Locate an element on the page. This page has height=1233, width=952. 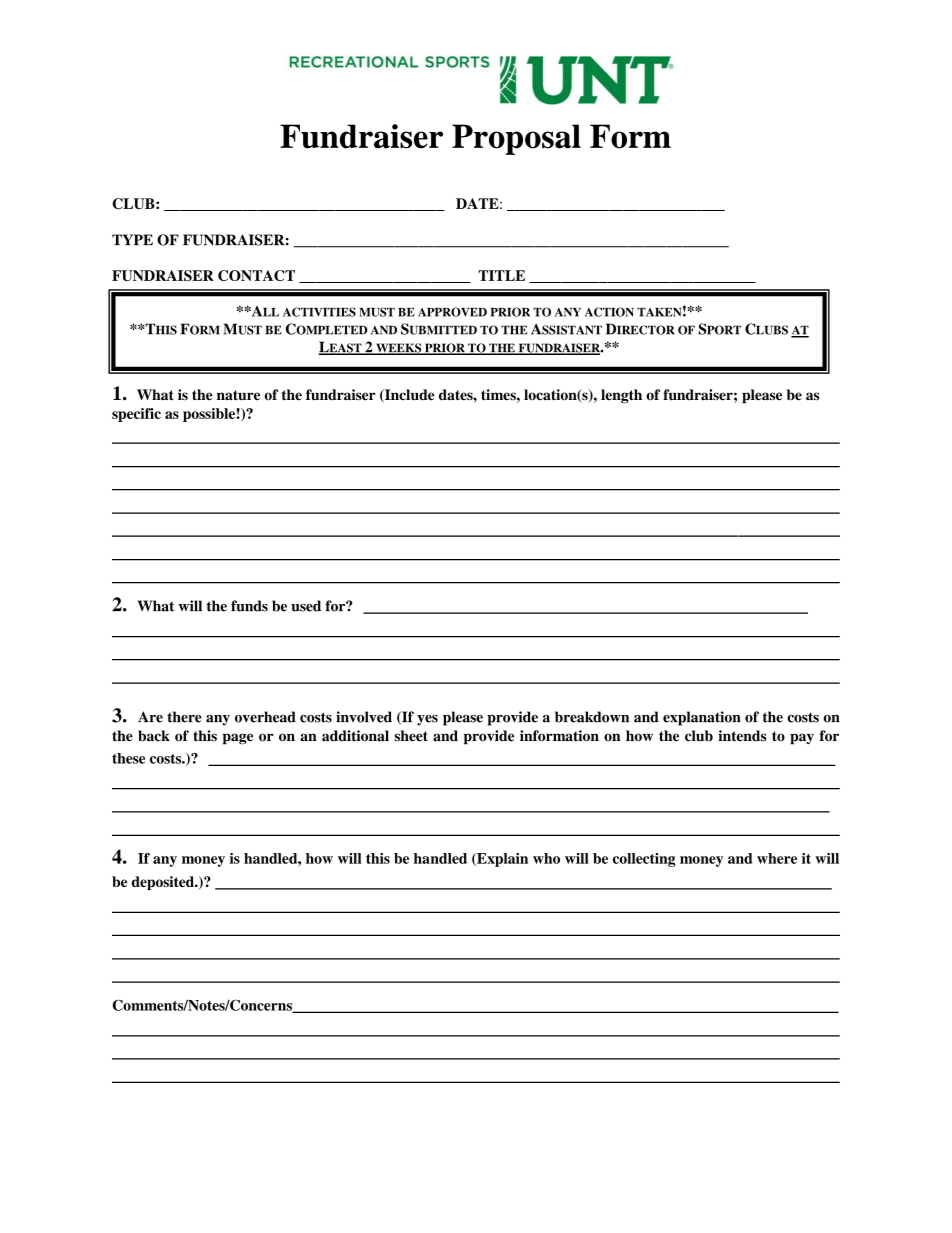
where is located at coordinates (777, 858).
